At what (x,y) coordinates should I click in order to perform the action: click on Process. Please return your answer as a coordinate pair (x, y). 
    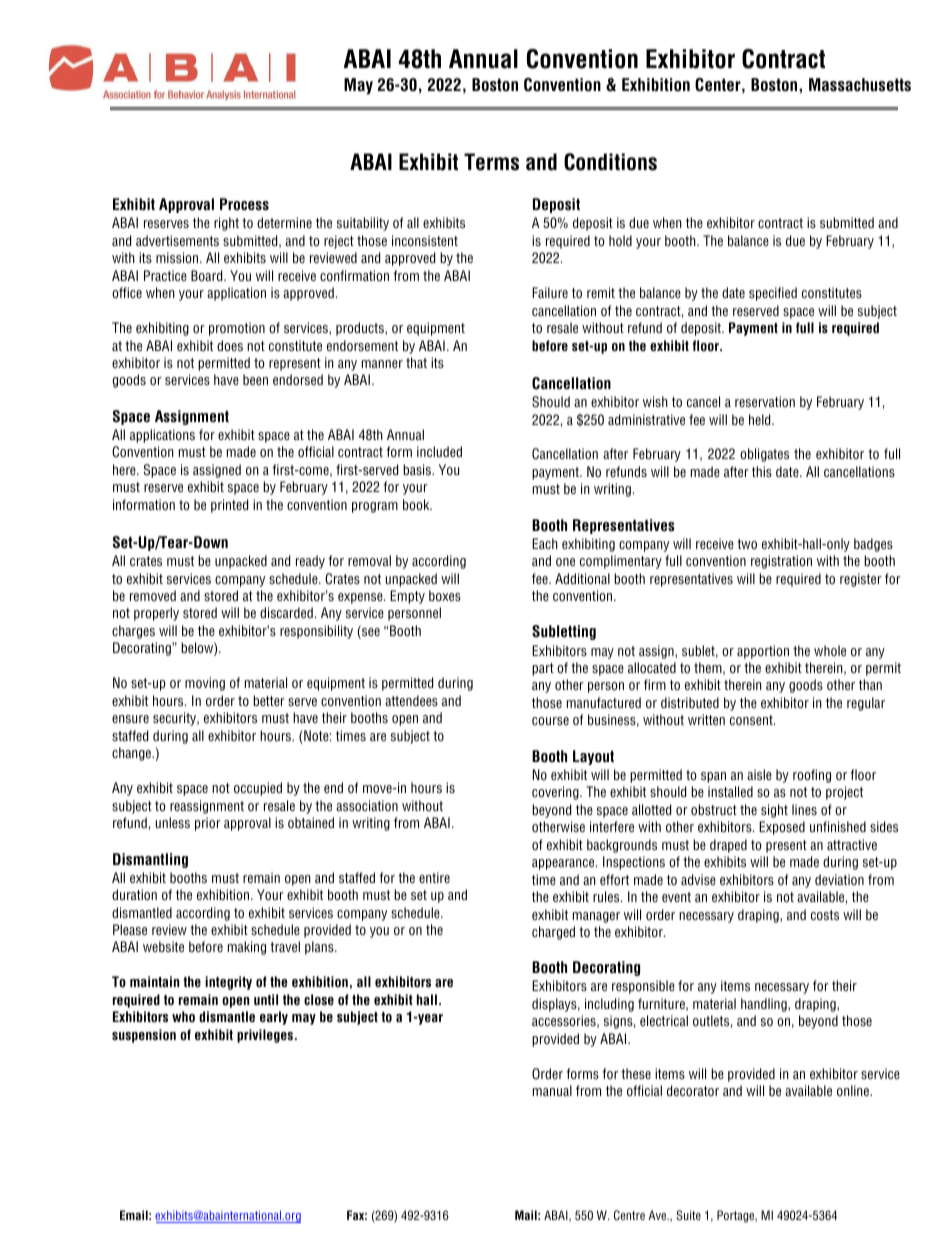
    Looking at the image, I should click on (244, 204).
